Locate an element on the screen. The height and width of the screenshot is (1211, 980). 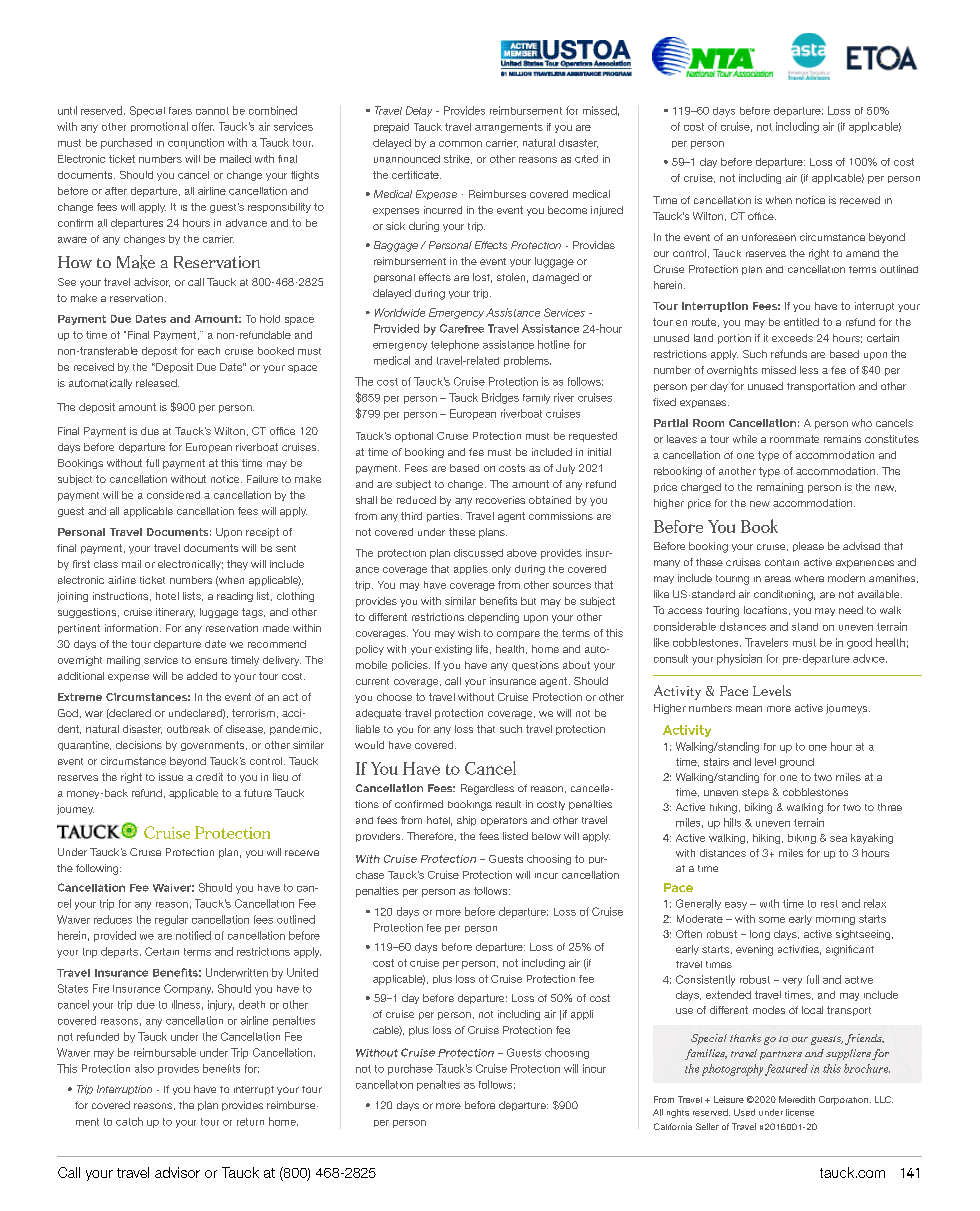
promotional is located at coordinates (159, 127).
